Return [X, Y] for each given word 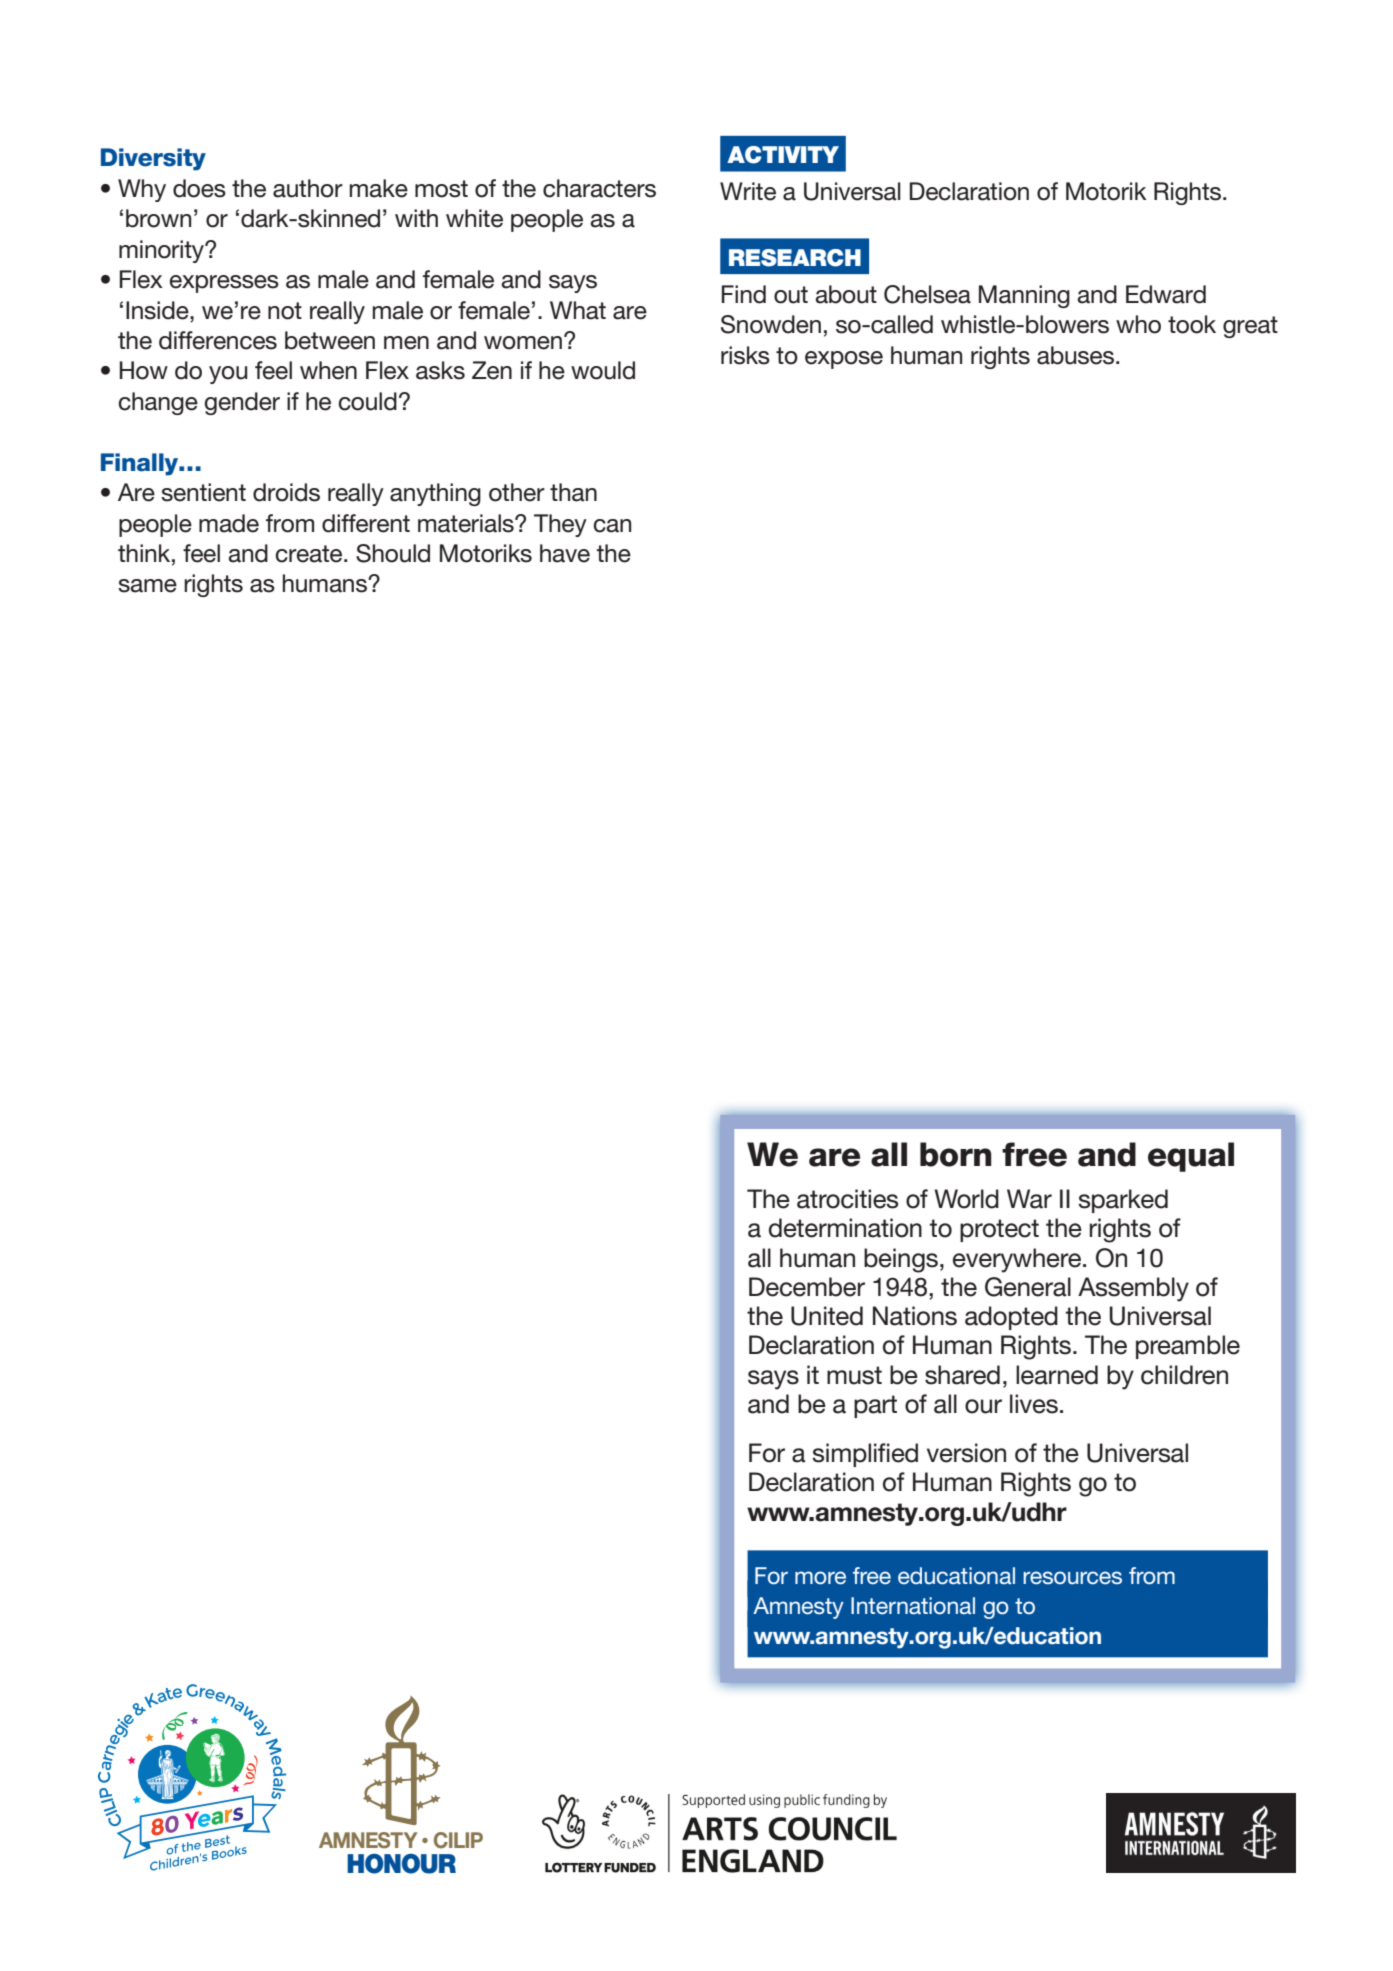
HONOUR [401, 1864]
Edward [1166, 294]
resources [1072, 1578]
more [820, 1578]
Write [748, 191]
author [308, 188]
